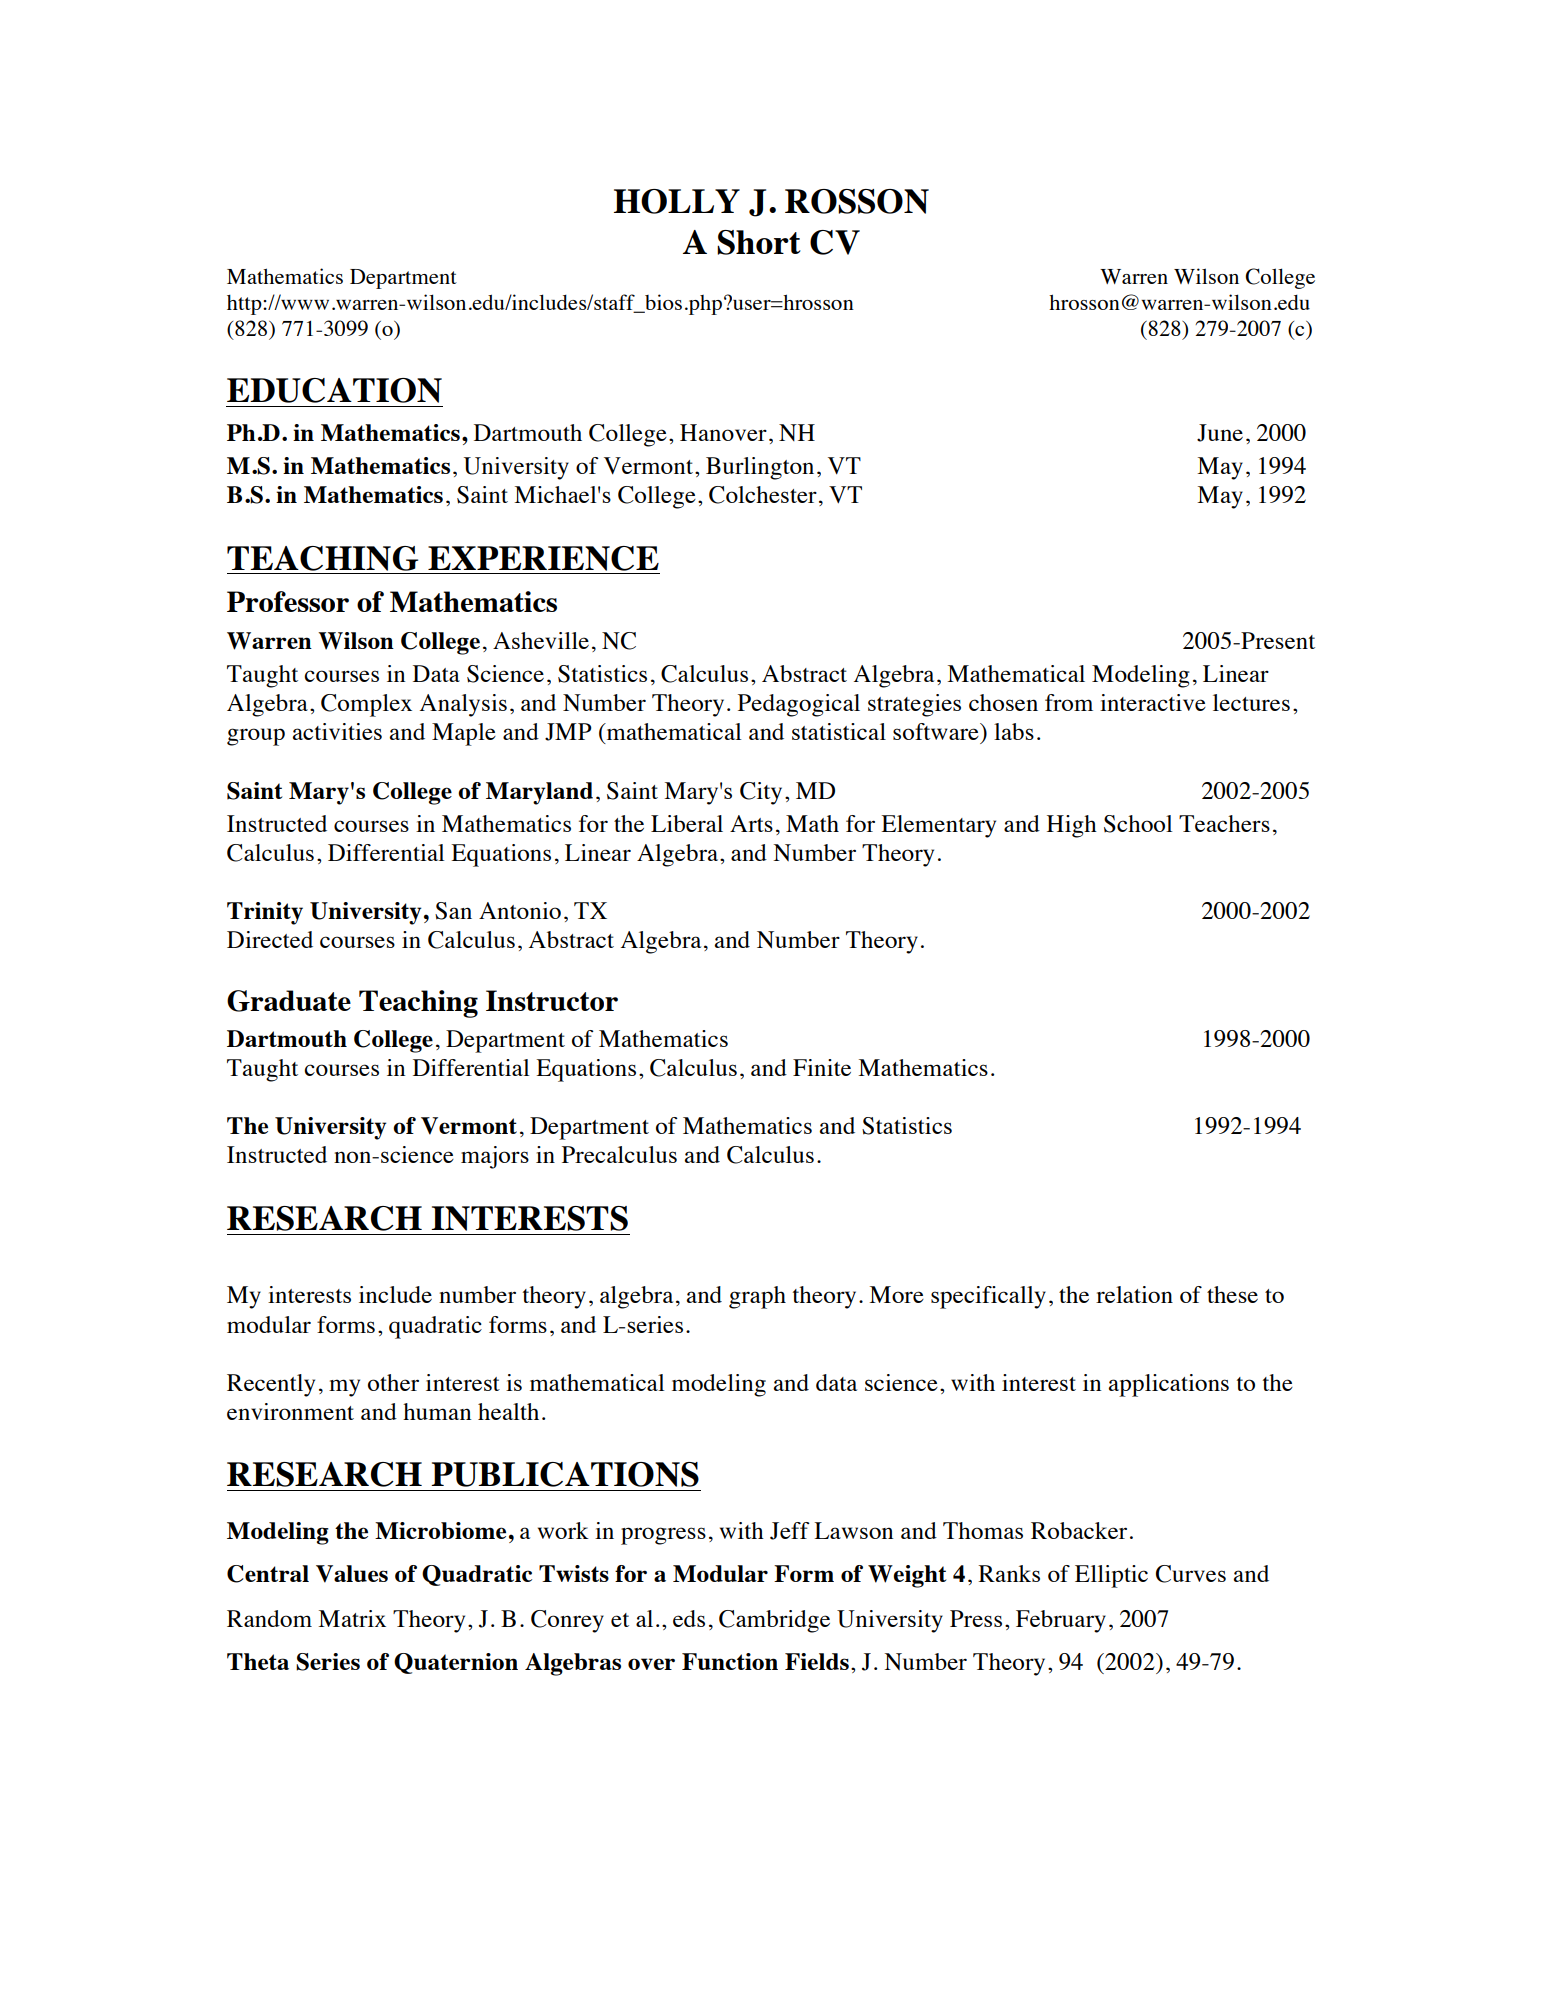 The height and width of the page is (1997, 1543). Describe the element at coordinates (453, 911) in the page. I see `San` at that location.
